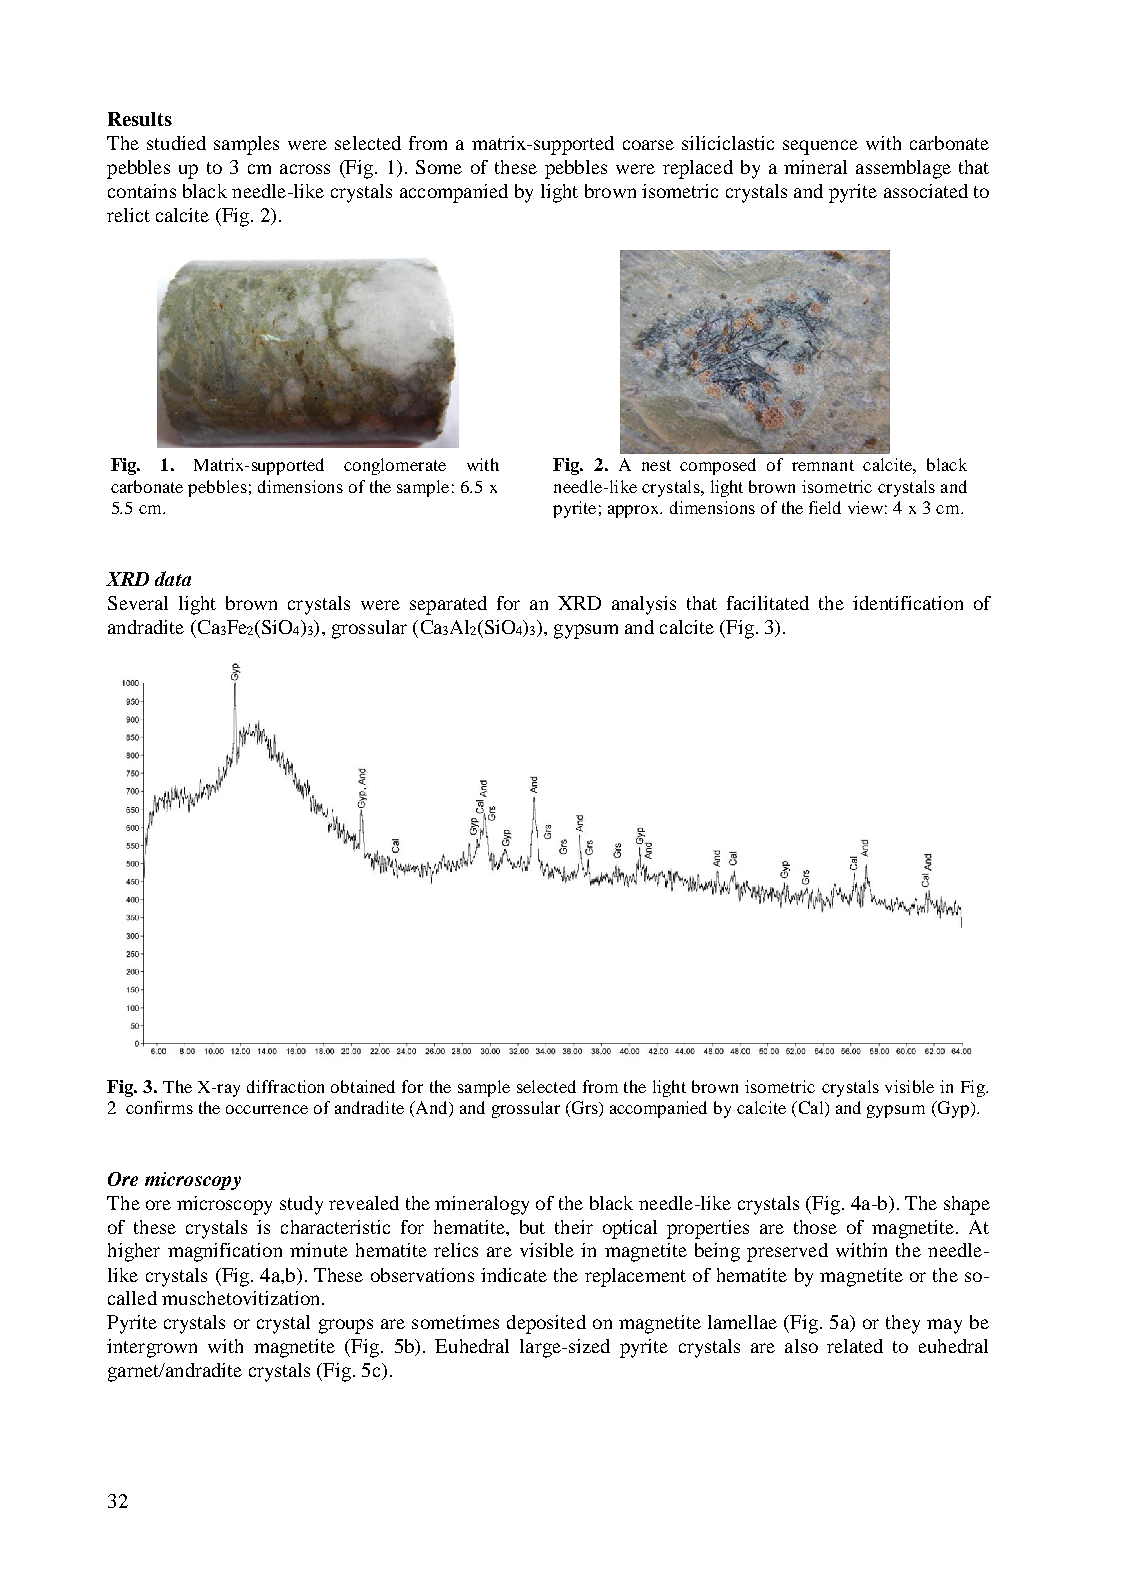  I want to click on Several, so click(138, 603).
